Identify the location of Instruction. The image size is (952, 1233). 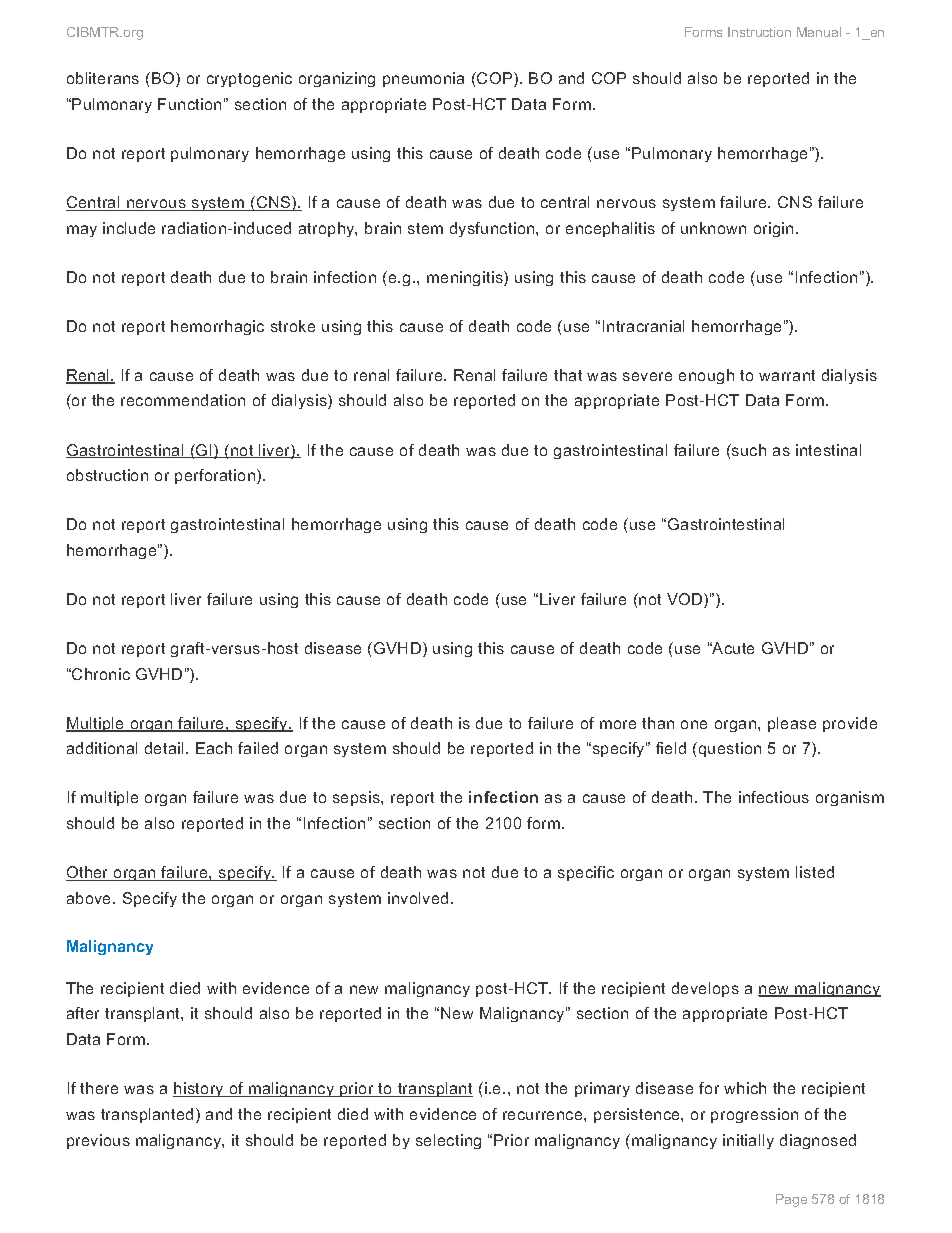
(759, 32).
